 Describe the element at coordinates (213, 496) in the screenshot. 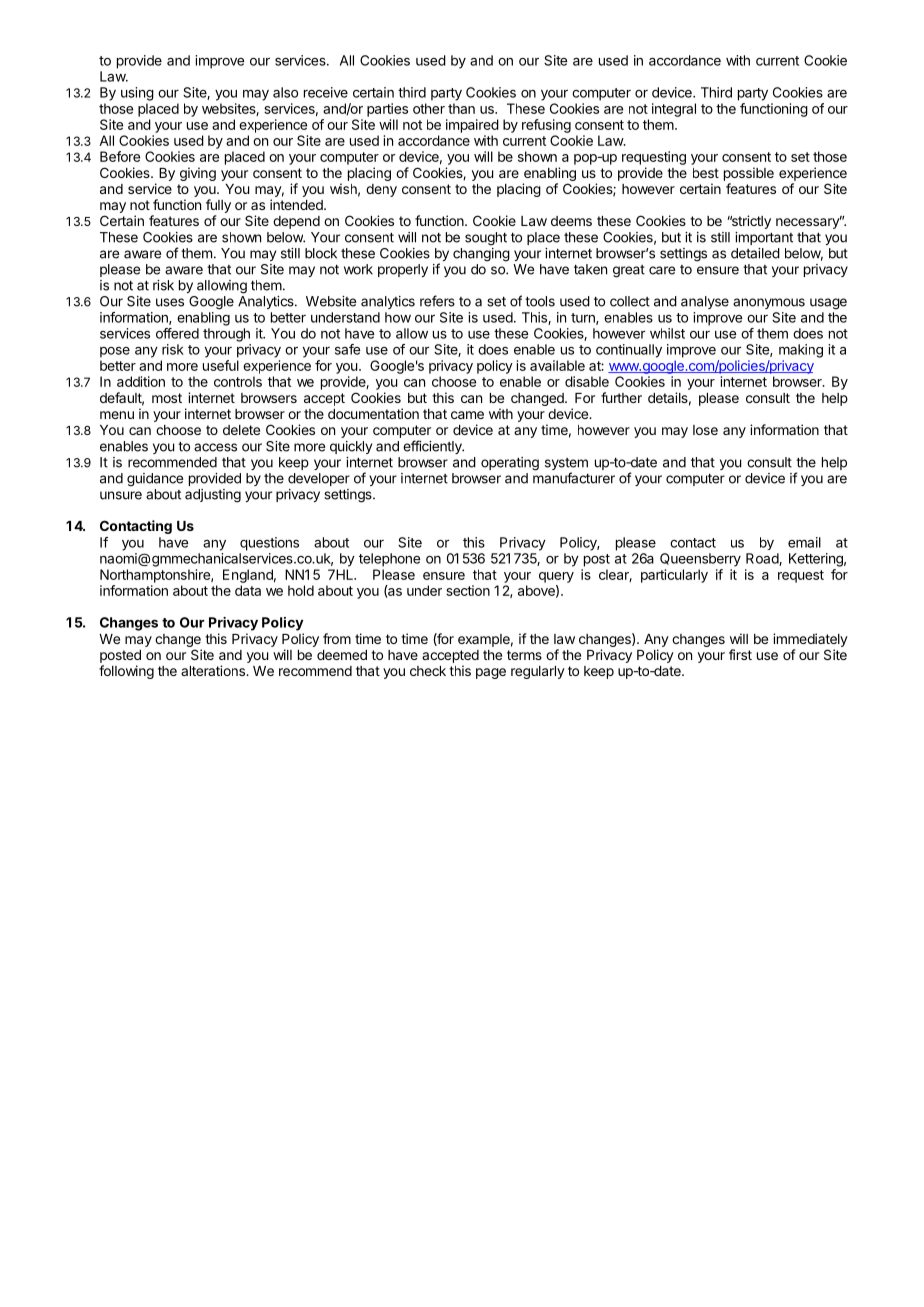

I see `adjusting` at that location.
